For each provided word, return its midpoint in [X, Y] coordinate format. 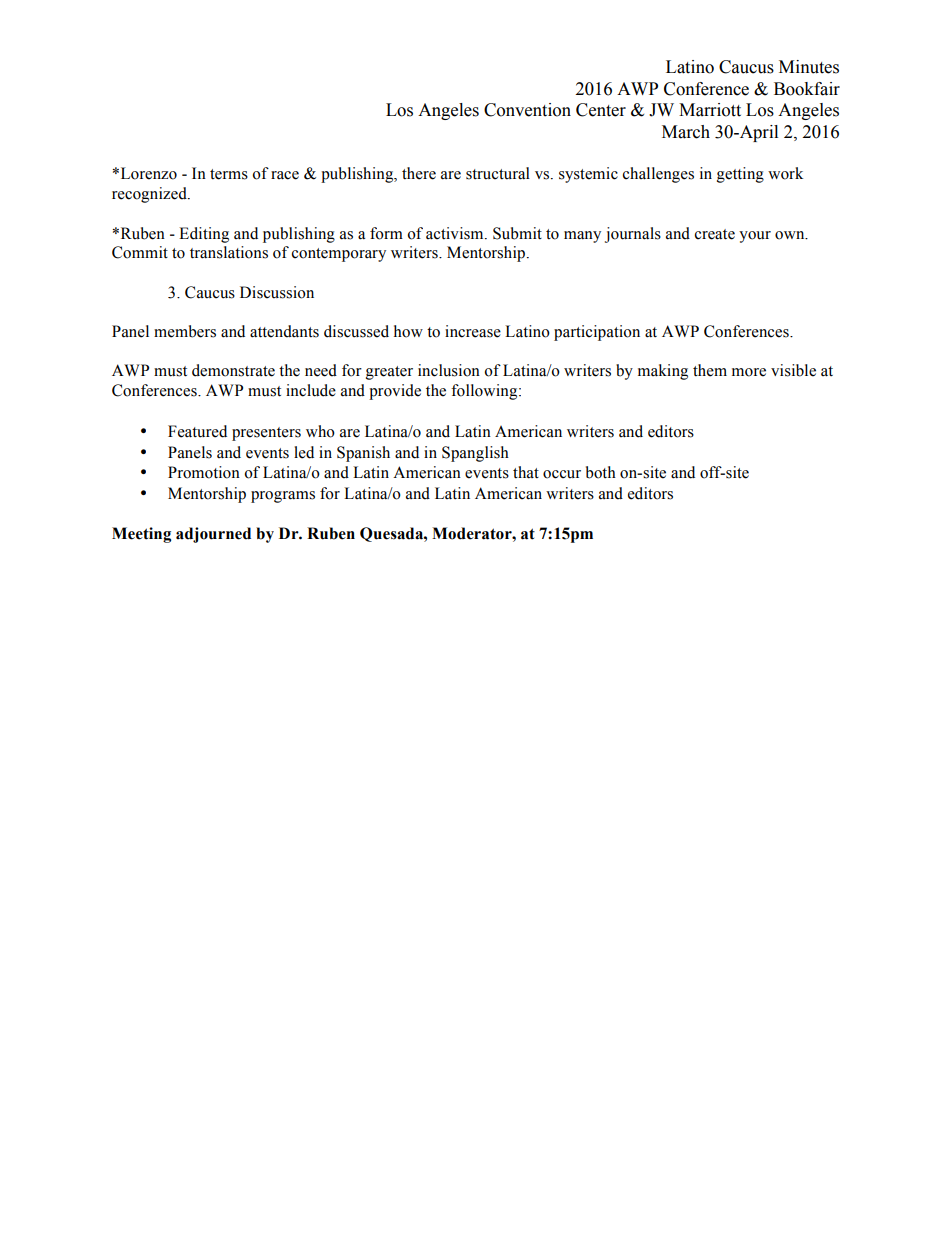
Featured [197, 431]
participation [597, 333]
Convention [527, 110]
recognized [150, 195]
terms [229, 174]
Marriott [710, 110]
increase [473, 331]
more [749, 372]
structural [498, 173]
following [485, 392]
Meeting [141, 535]
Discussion [277, 292]
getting [740, 175]
